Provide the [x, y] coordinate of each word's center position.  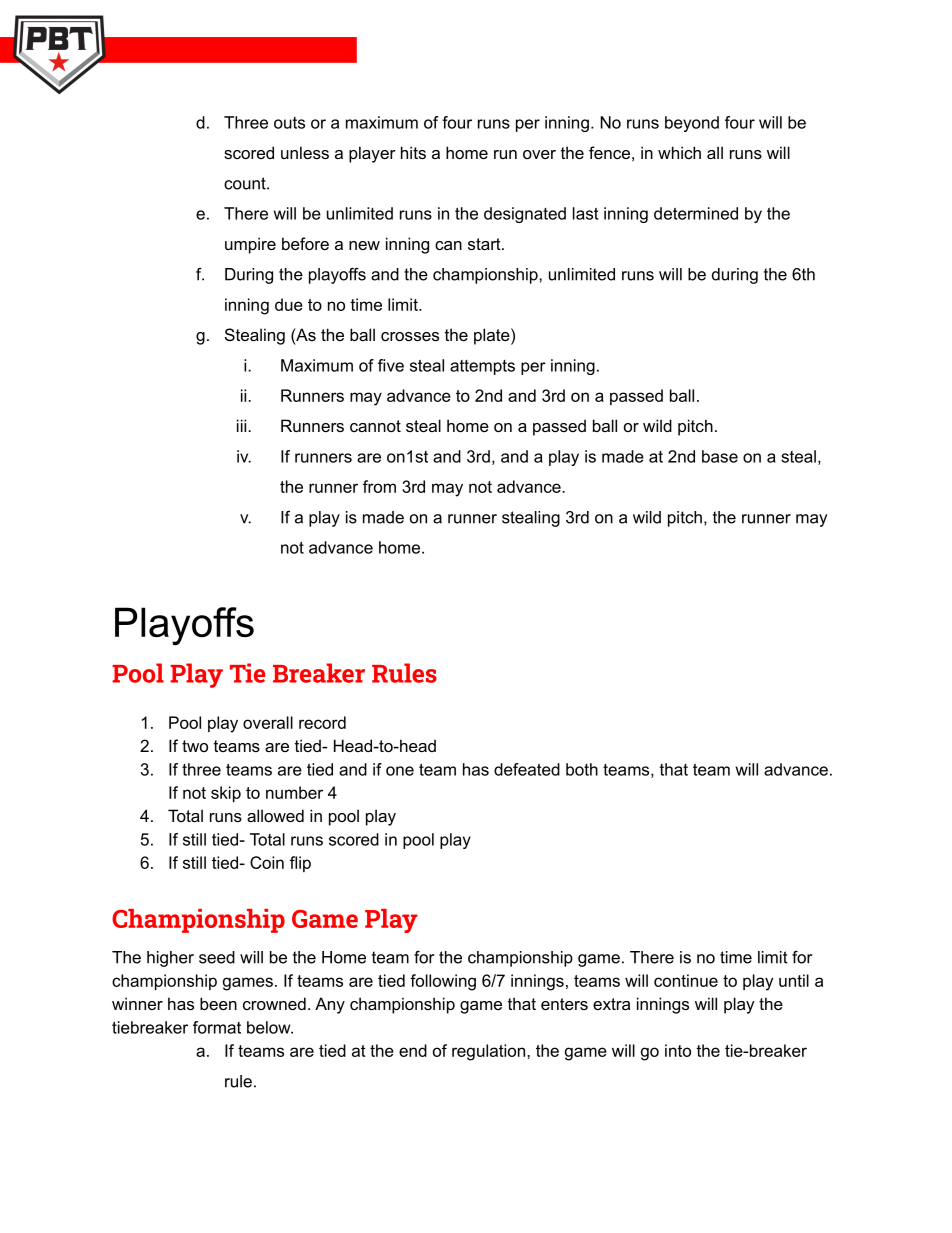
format [217, 1027]
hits [413, 152]
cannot [375, 426]
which [679, 152]
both [582, 769]
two [195, 746]
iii [243, 425]
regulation [490, 1052]
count [246, 183]
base [720, 456]
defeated [527, 769]
